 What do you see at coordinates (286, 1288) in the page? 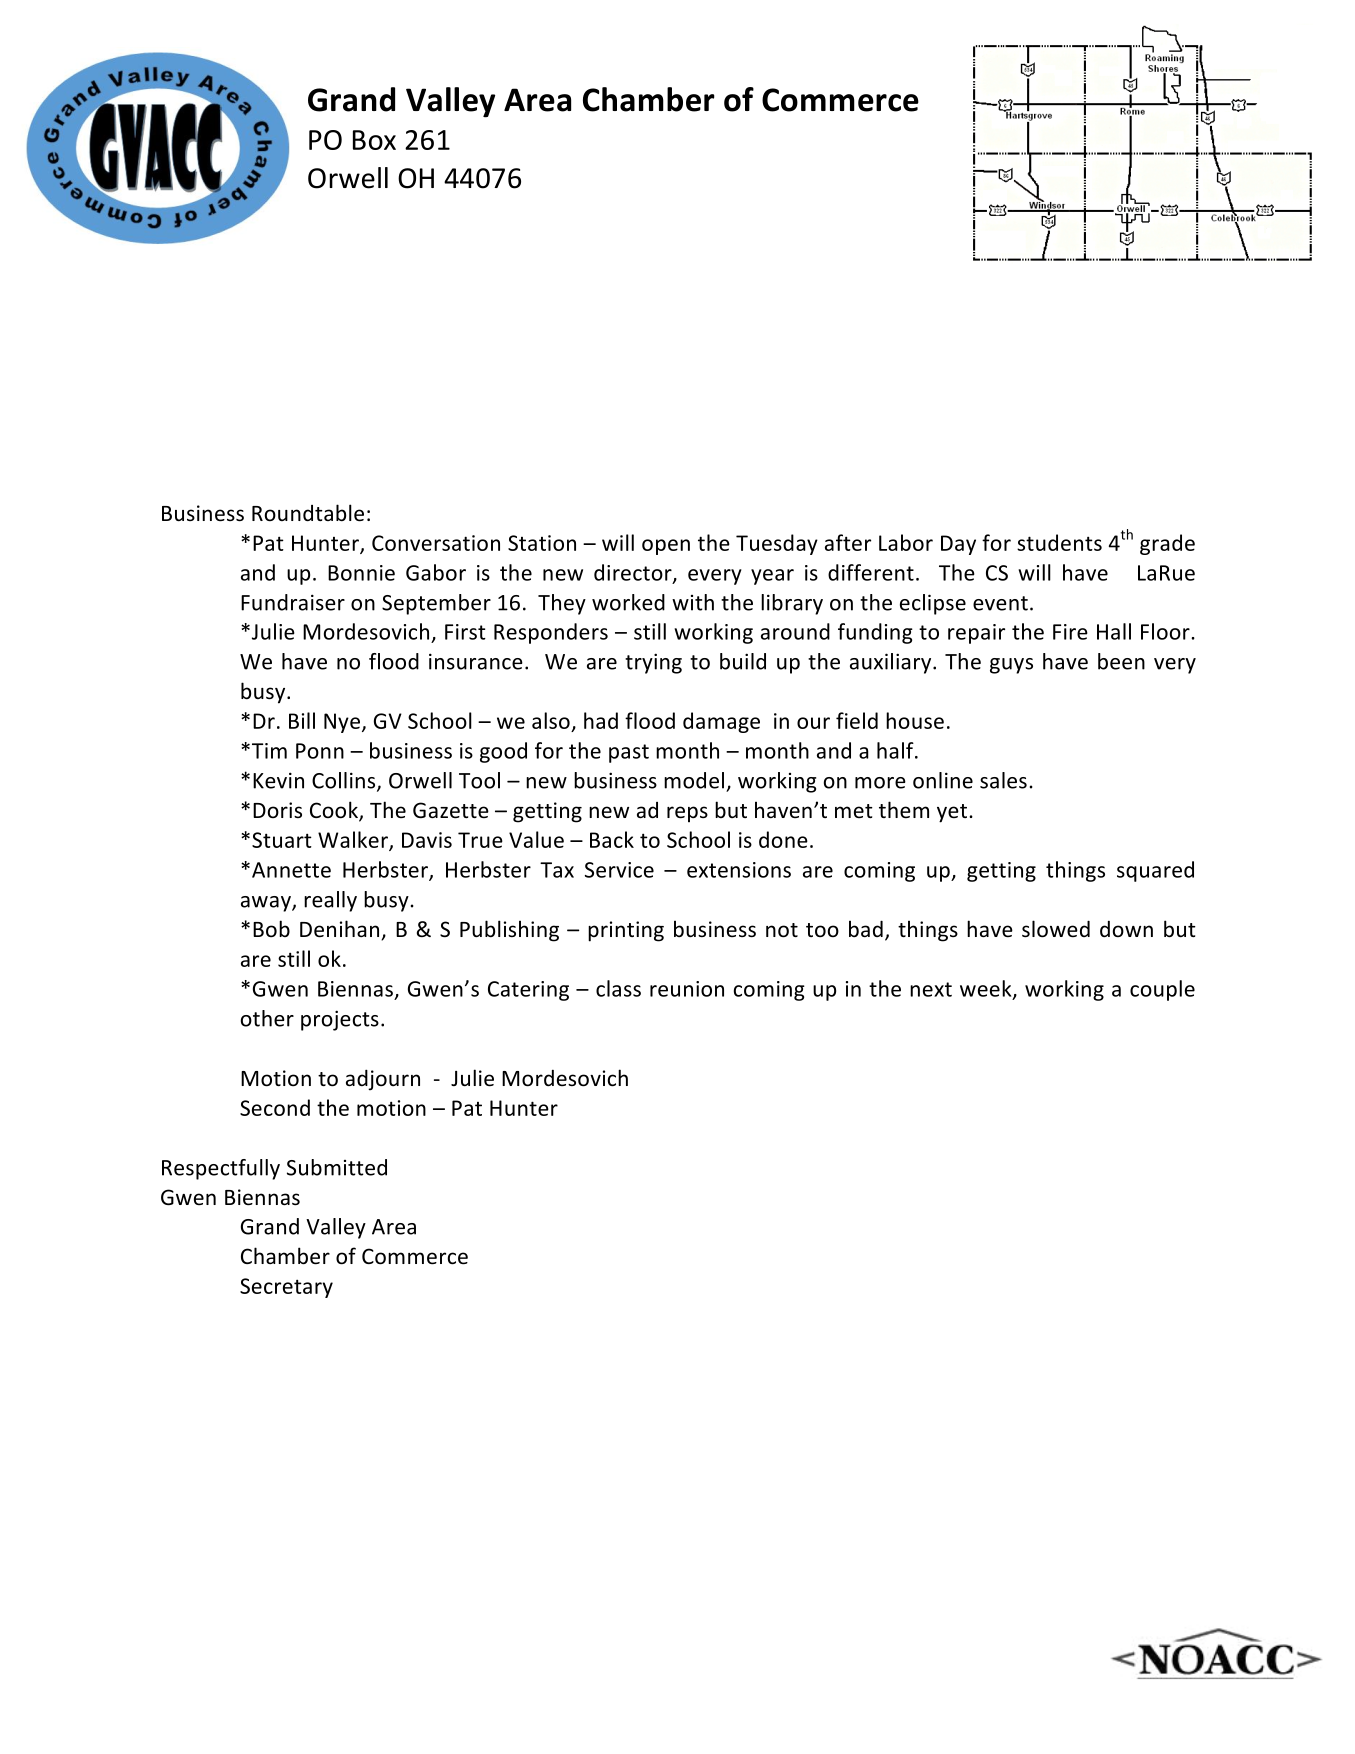
I see `Secretary` at bounding box center [286, 1288].
